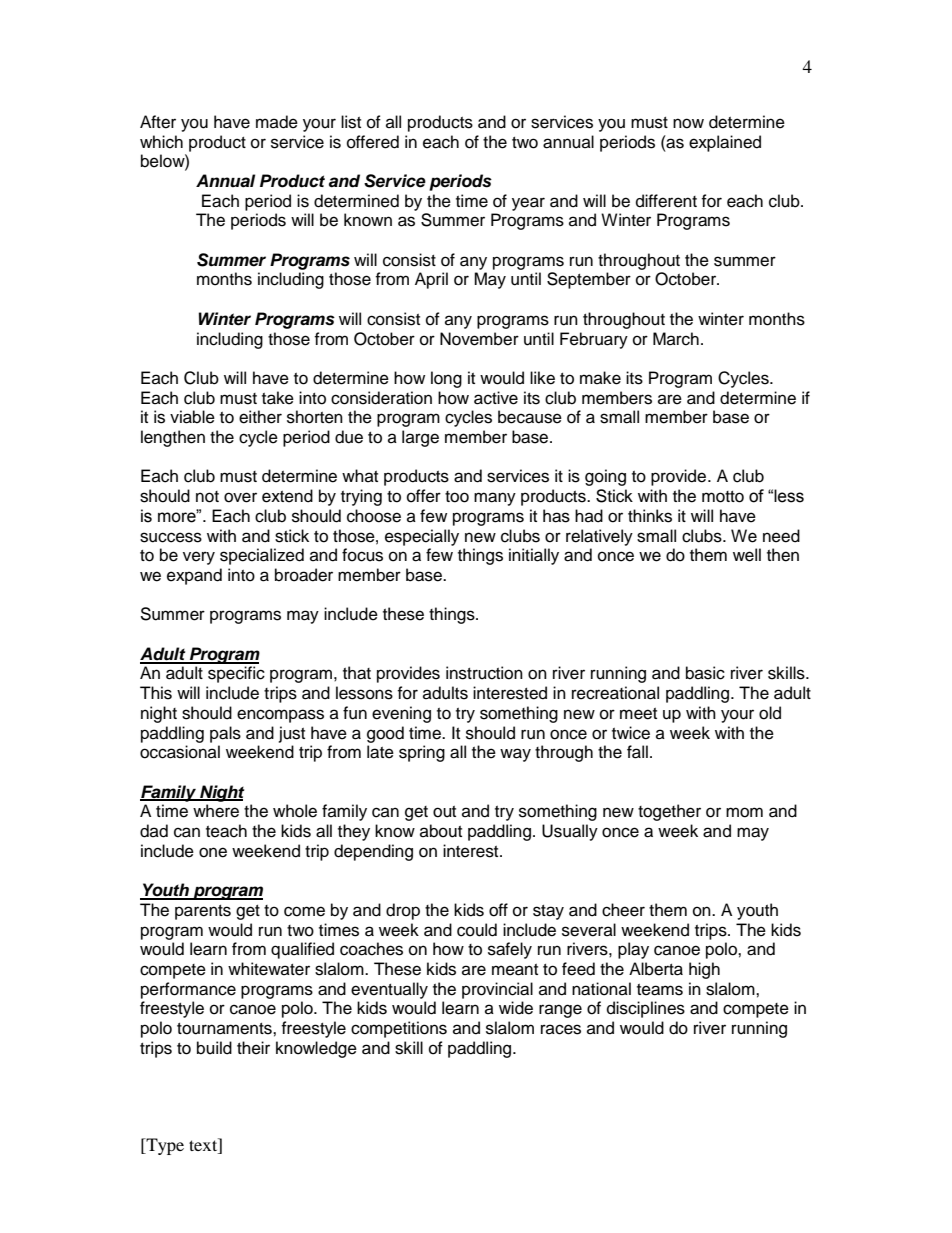 The height and width of the screenshot is (1233, 952). I want to click on together, so click(669, 812).
